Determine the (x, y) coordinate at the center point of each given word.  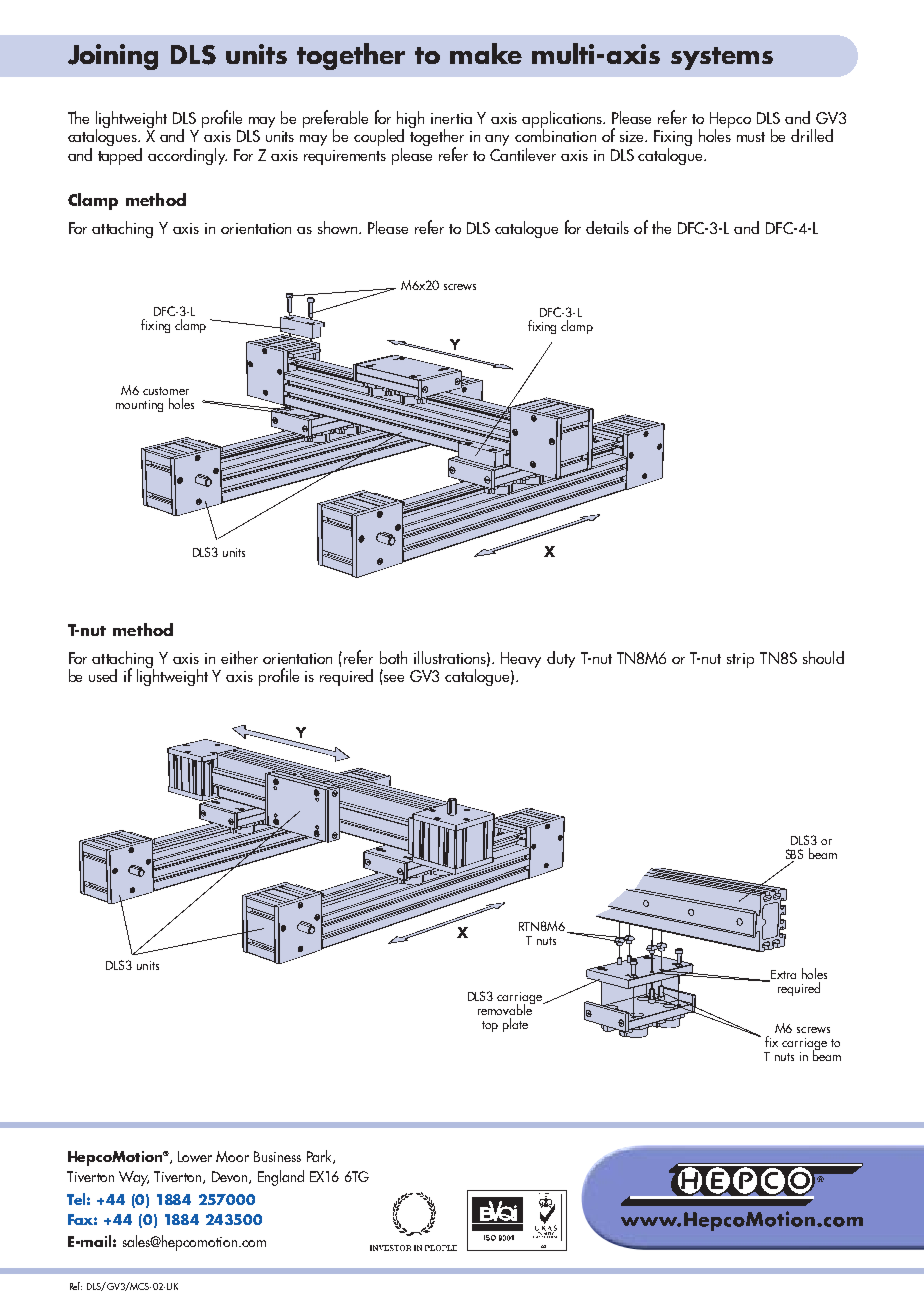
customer (166, 391)
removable (506, 1008)
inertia (451, 118)
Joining (113, 57)
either (239, 657)
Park (320, 1157)
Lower (195, 1156)
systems (722, 58)
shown (339, 227)
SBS (794, 854)
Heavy (521, 660)
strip (740, 660)
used (103, 675)
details (607, 227)
